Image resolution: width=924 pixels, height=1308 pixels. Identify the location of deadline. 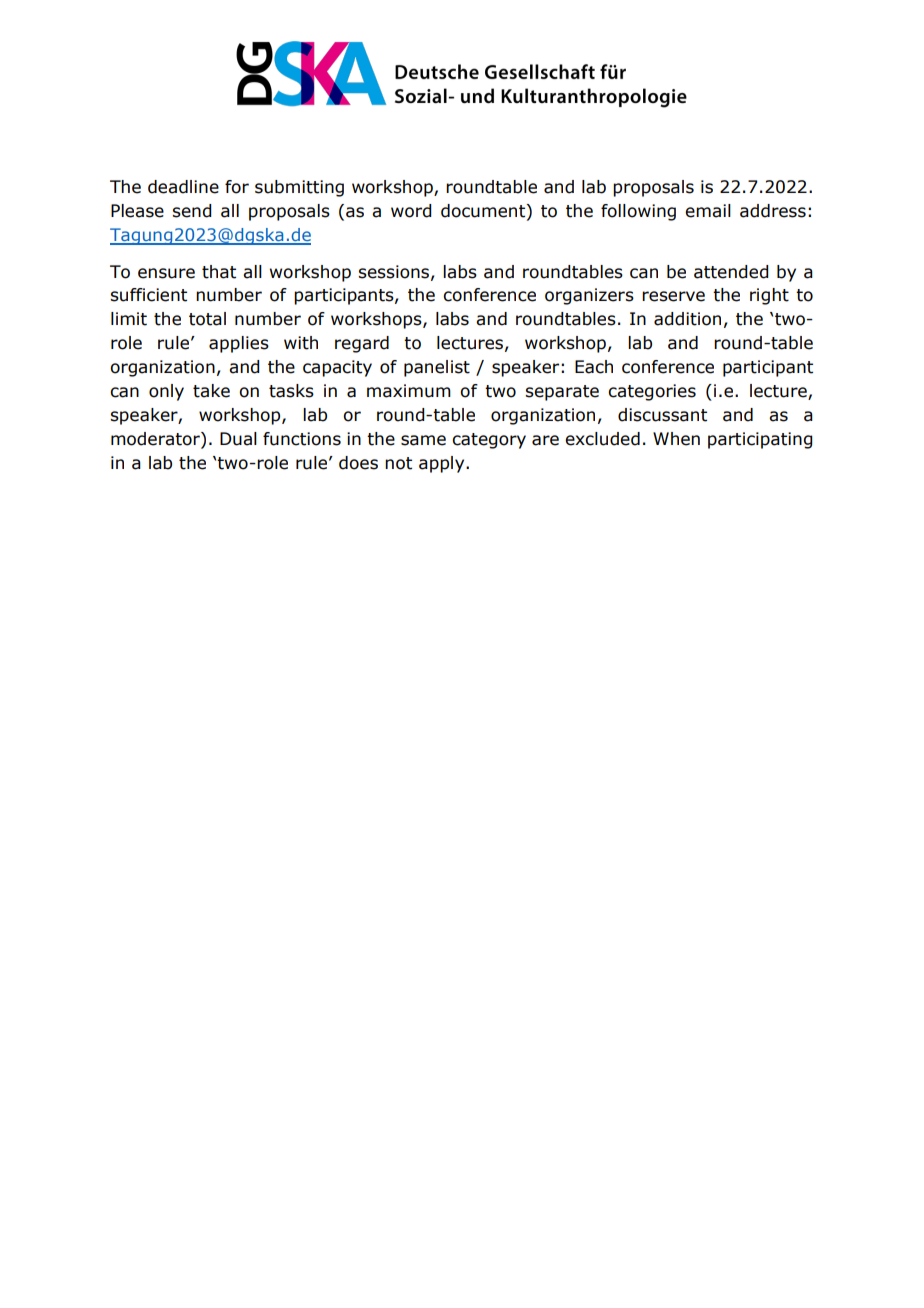
(183, 187).
